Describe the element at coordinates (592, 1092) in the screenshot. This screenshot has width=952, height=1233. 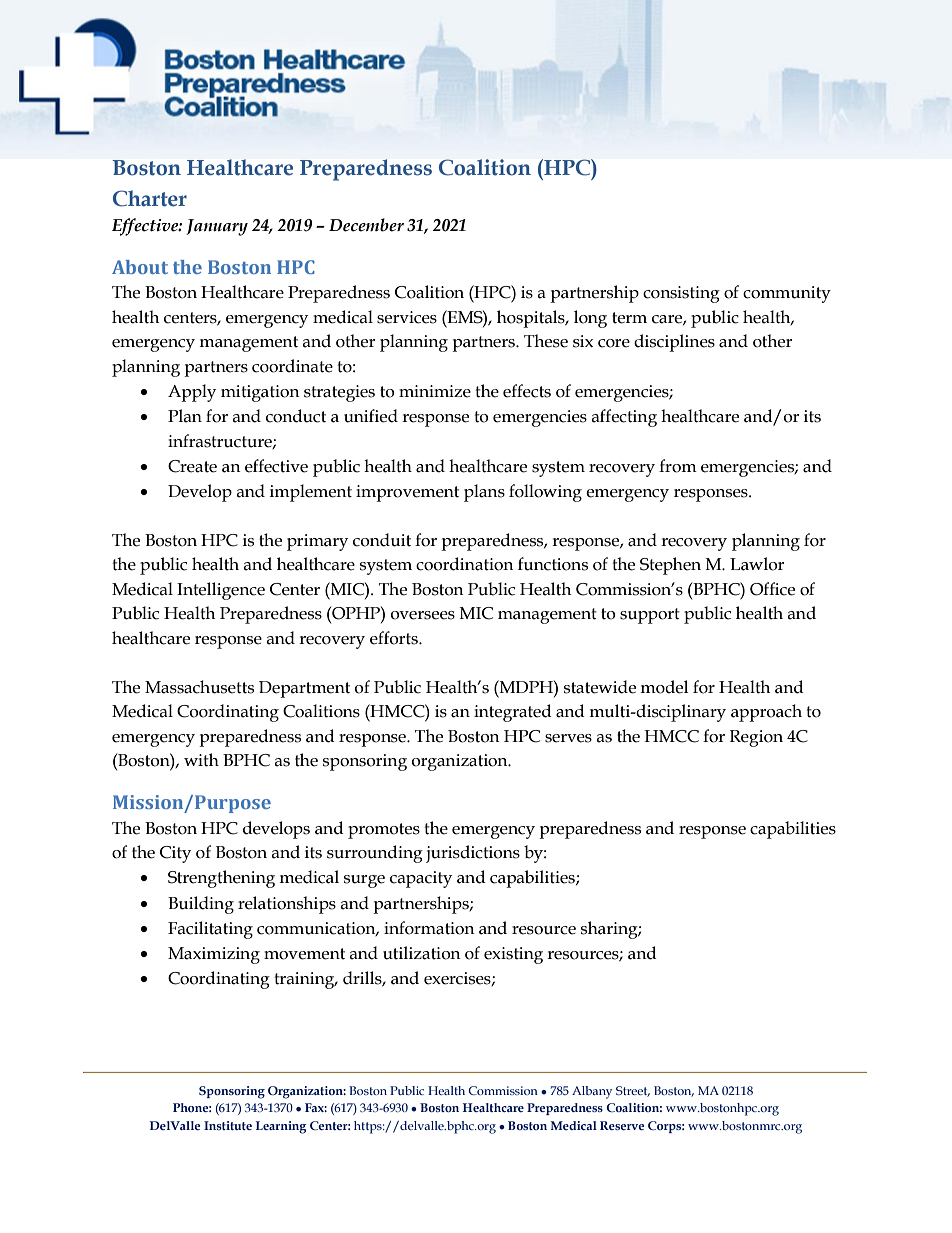
I see `Albany` at that location.
